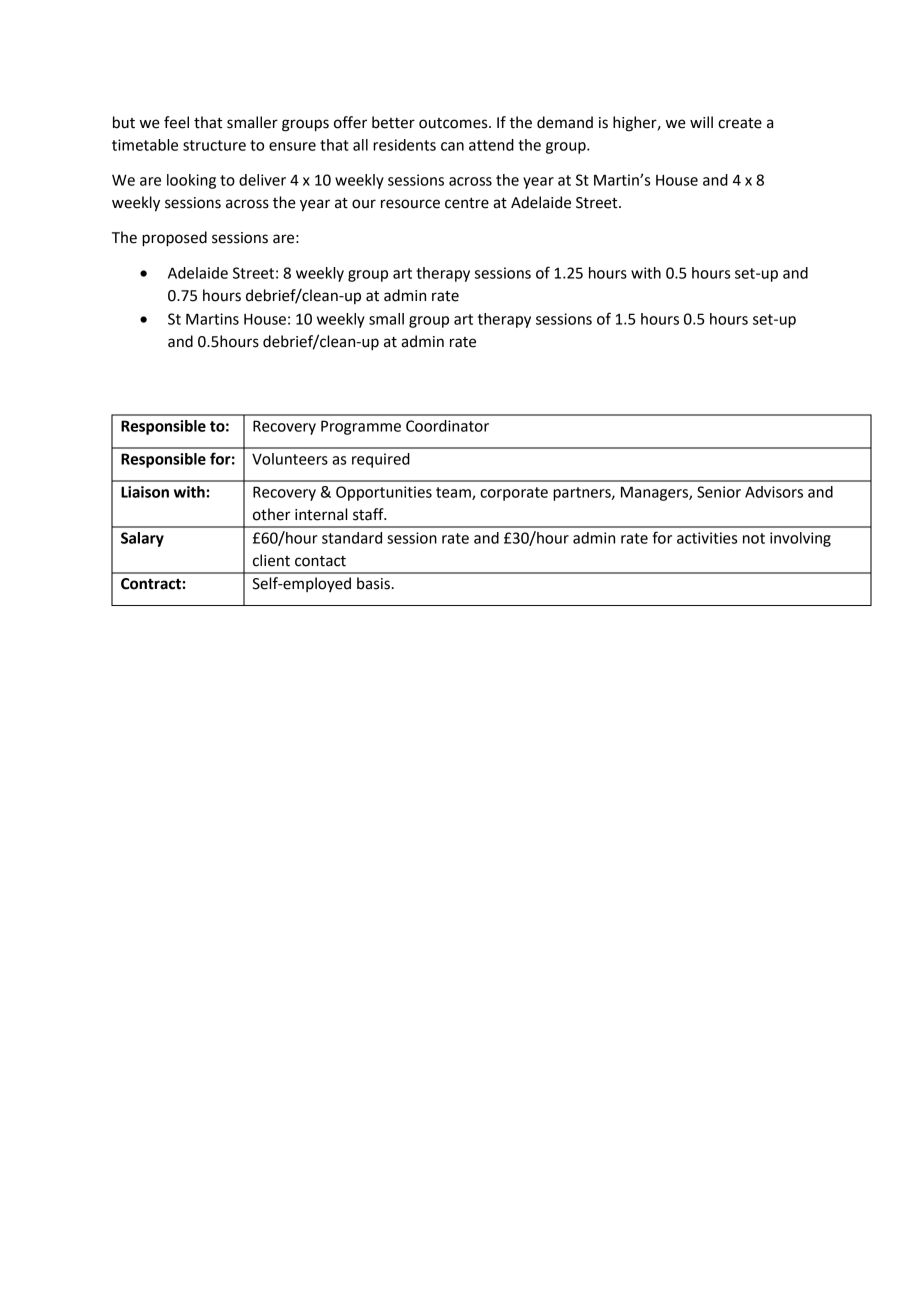 This page has width=924, height=1308. What do you see at coordinates (447, 426) in the page?
I see `Coordinator` at bounding box center [447, 426].
